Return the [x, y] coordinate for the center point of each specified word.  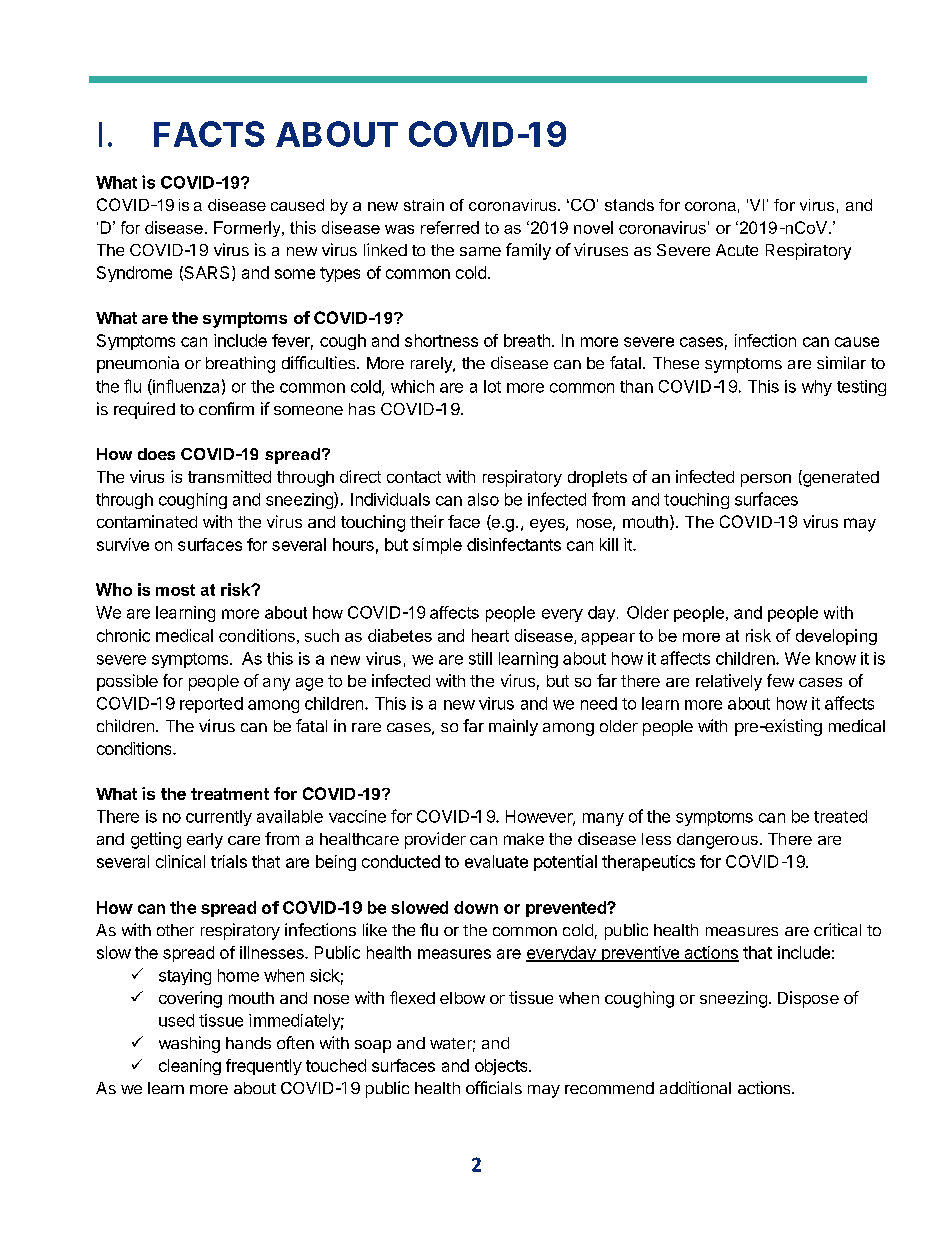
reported [211, 705]
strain [424, 205]
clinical [180, 861]
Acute [737, 250]
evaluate [496, 861]
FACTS [209, 134]
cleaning [190, 1067]
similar [841, 362]
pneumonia [138, 364]
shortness [441, 340]
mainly [513, 727]
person [766, 480]
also [483, 499]
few [780, 680]
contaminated [147, 521]
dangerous [717, 841]
